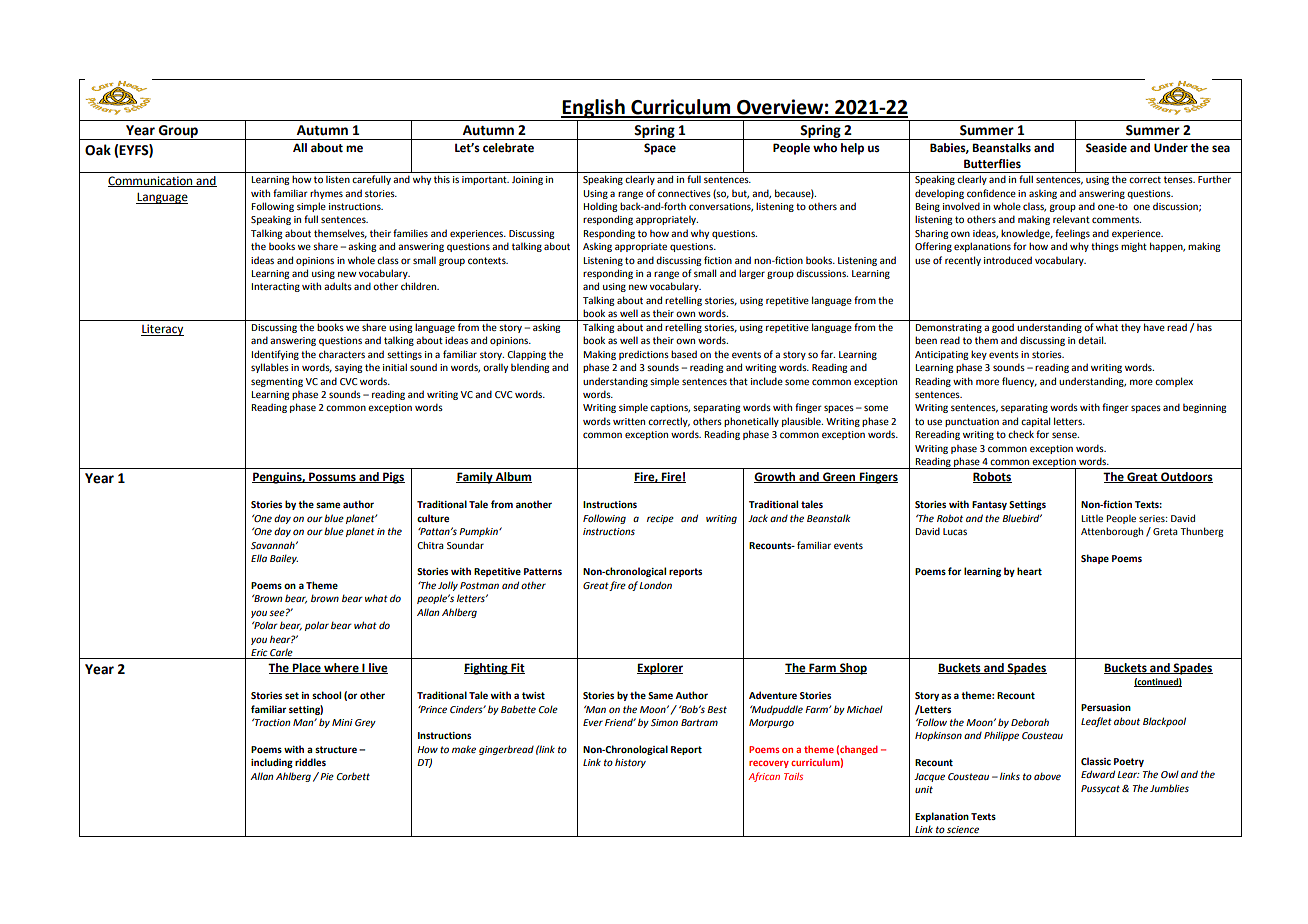  Describe the element at coordinates (764, 777) in the screenshot. I see `African` at that location.
